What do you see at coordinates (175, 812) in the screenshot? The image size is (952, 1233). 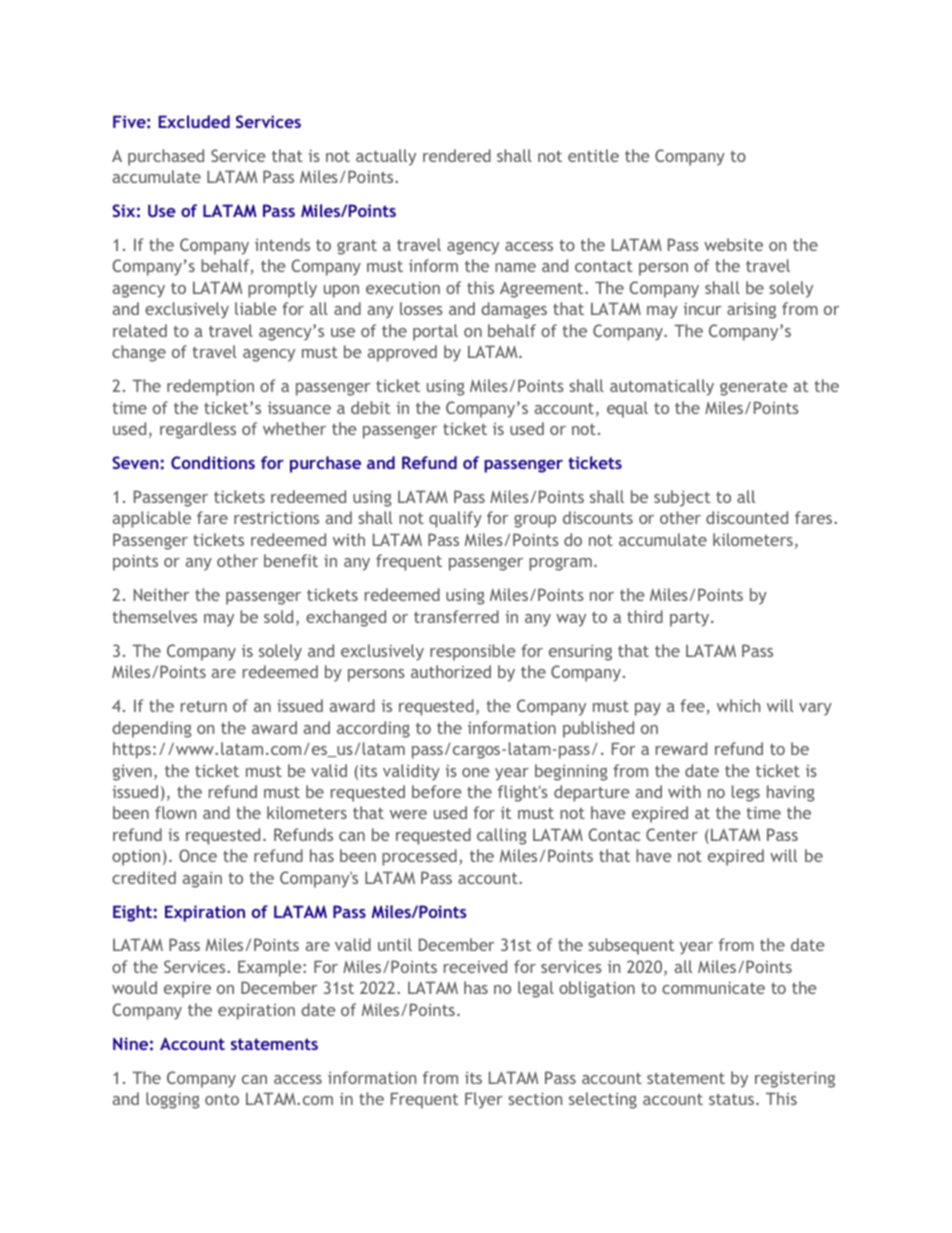 I see `flown` at bounding box center [175, 812].
